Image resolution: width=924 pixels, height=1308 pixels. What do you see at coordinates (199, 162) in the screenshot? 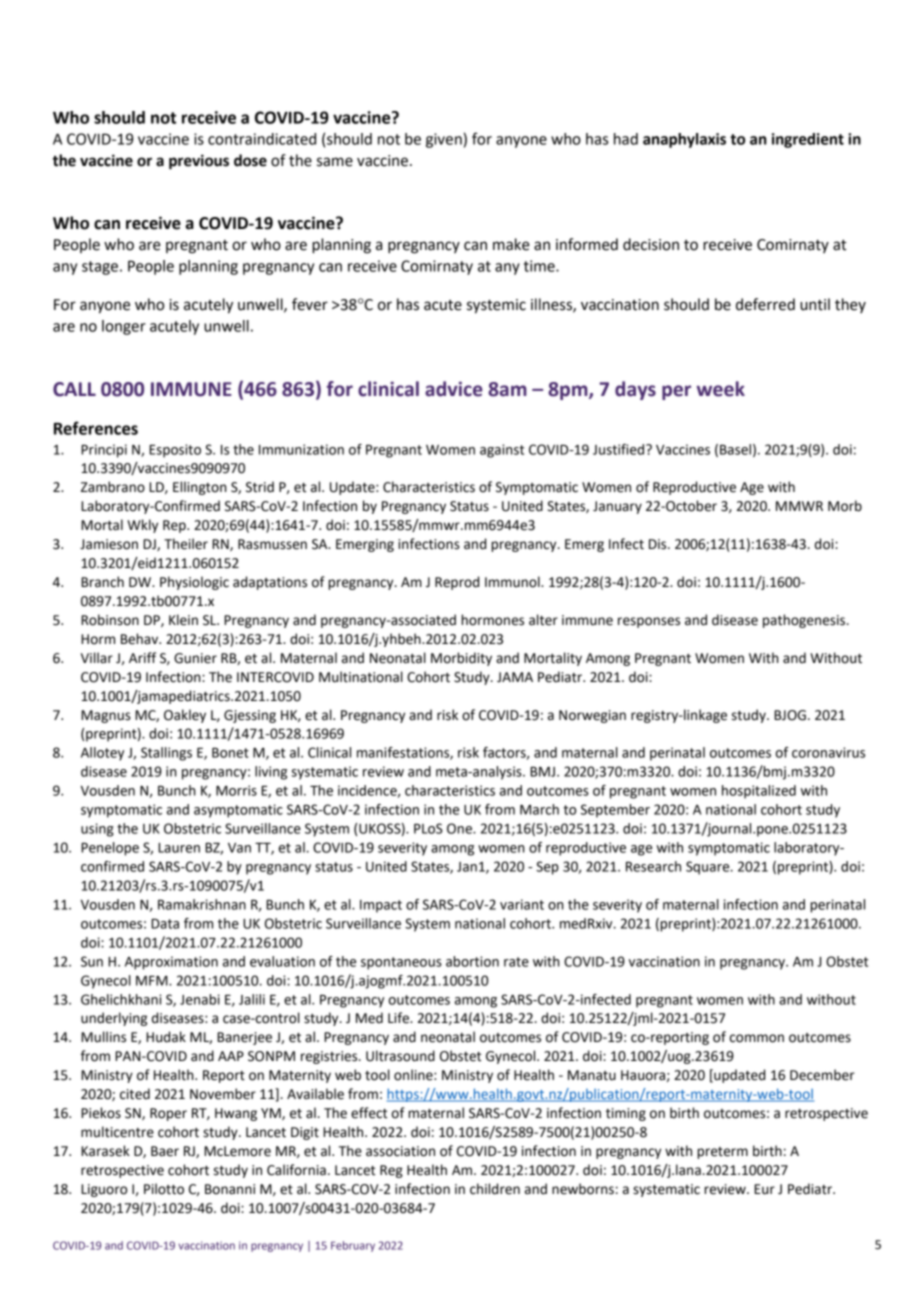
I see `previous` at bounding box center [199, 162].
